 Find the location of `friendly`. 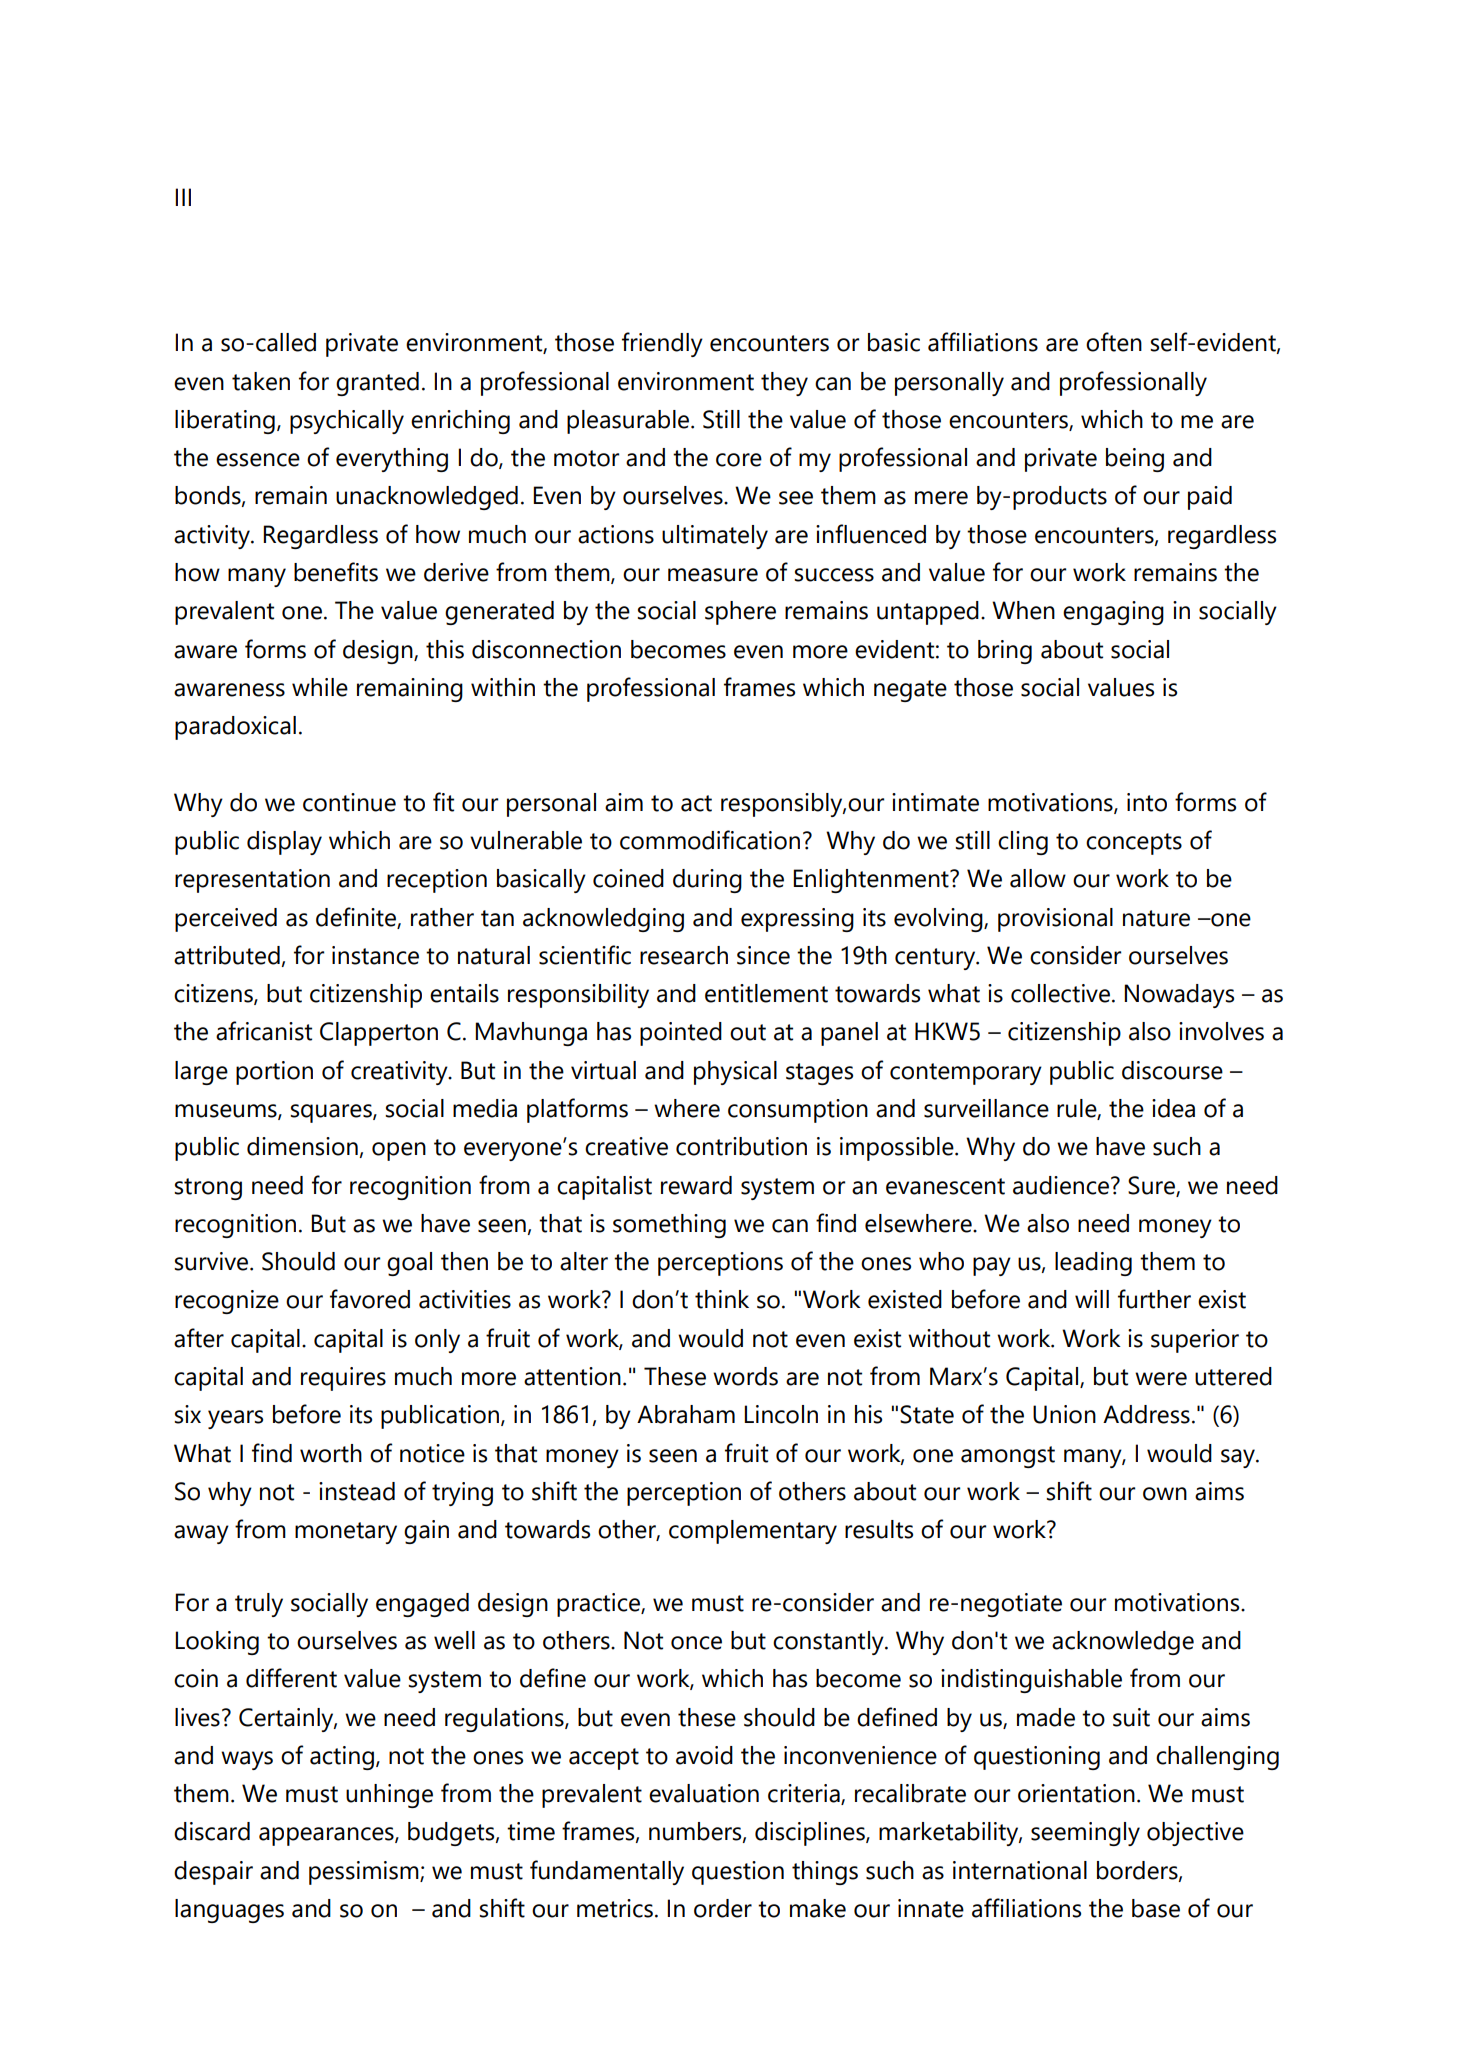

friendly is located at coordinates (662, 344).
